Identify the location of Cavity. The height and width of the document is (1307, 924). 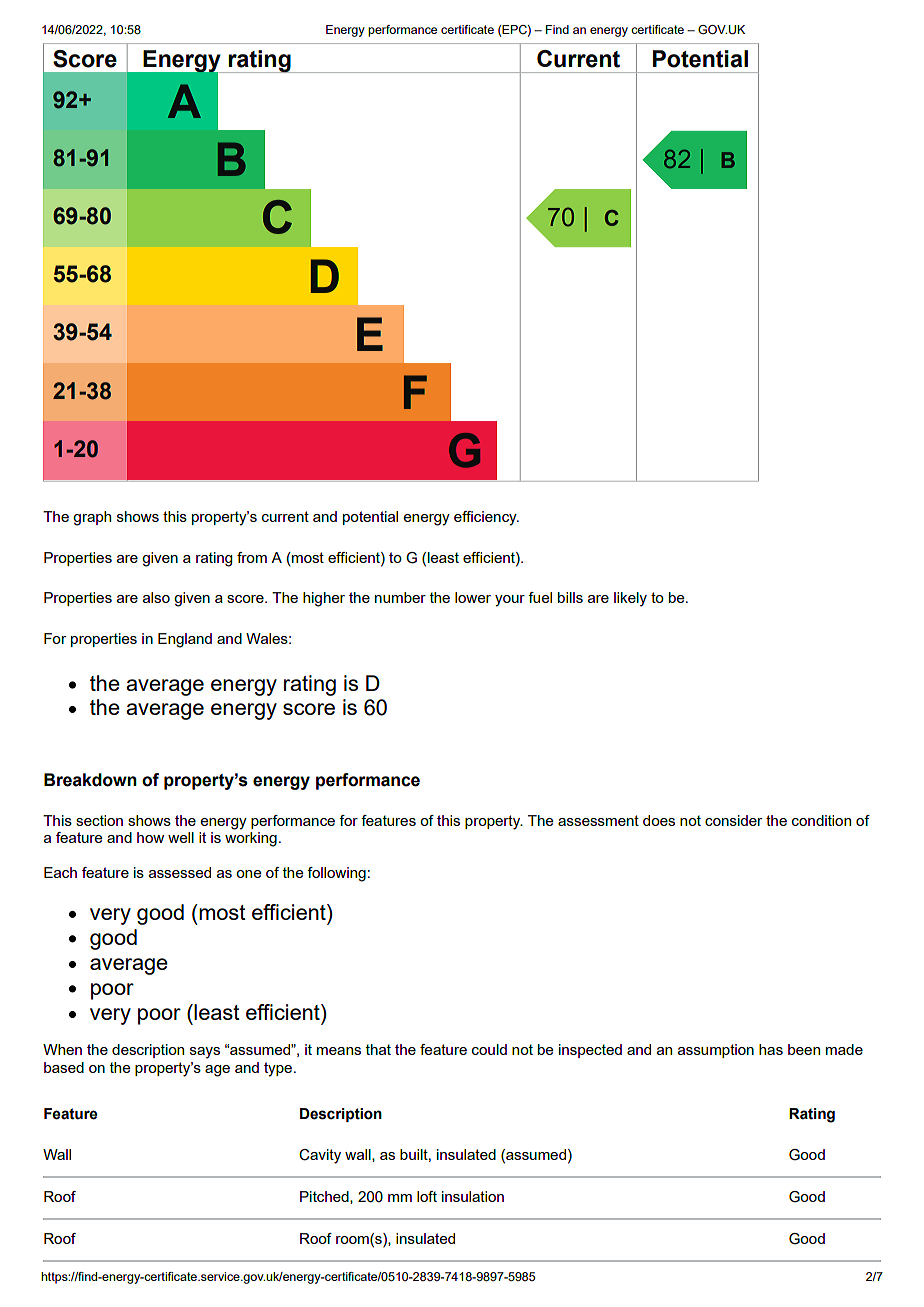
(320, 1156).
